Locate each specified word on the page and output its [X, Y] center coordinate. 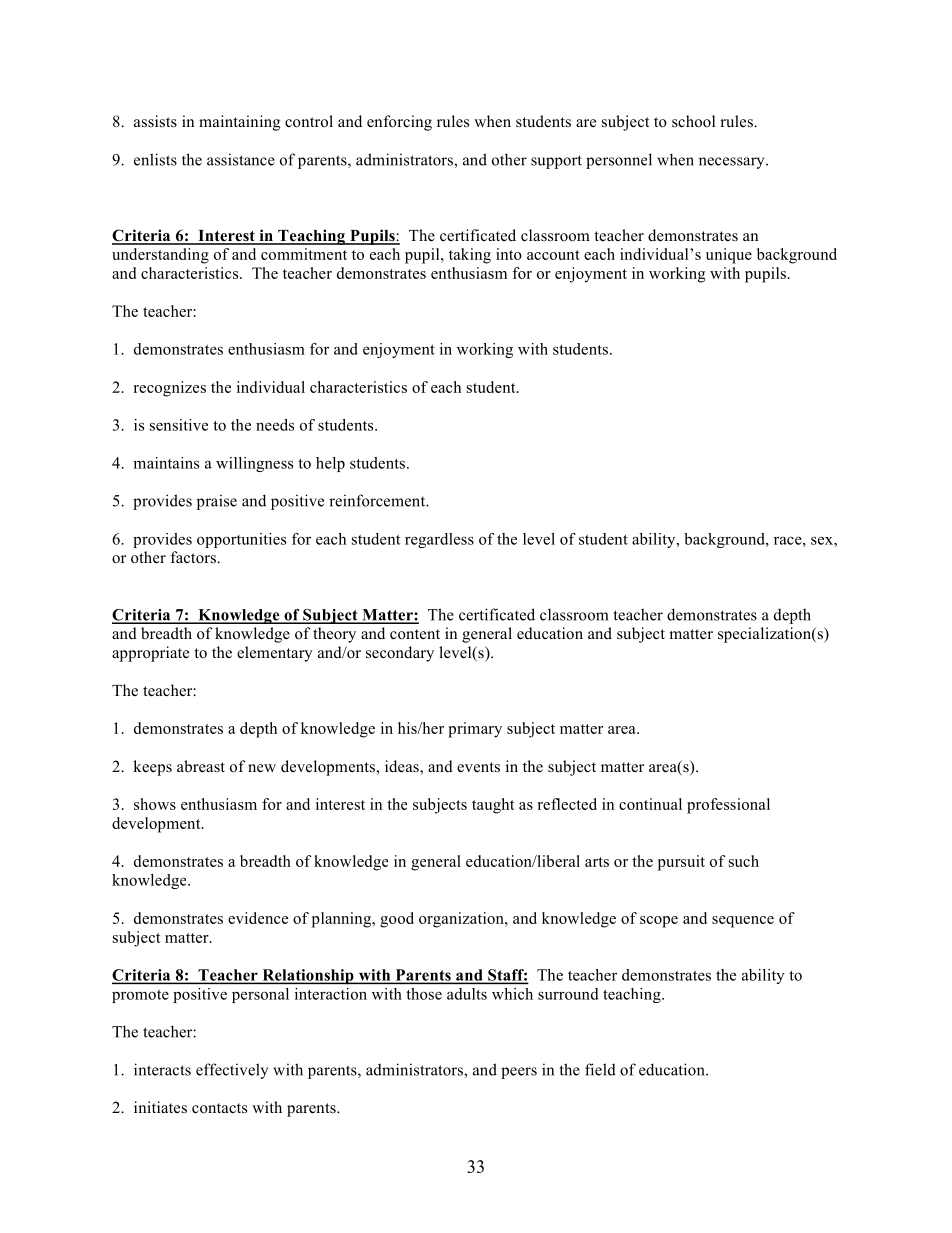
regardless [439, 540]
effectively [232, 1071]
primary [475, 730]
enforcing [399, 123]
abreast [201, 766]
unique [729, 256]
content [415, 634]
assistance [241, 159]
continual [650, 804]
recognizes [170, 389]
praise [217, 502]
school [693, 121]
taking [470, 256]
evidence [258, 918]
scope [659, 922]
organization [462, 920]
